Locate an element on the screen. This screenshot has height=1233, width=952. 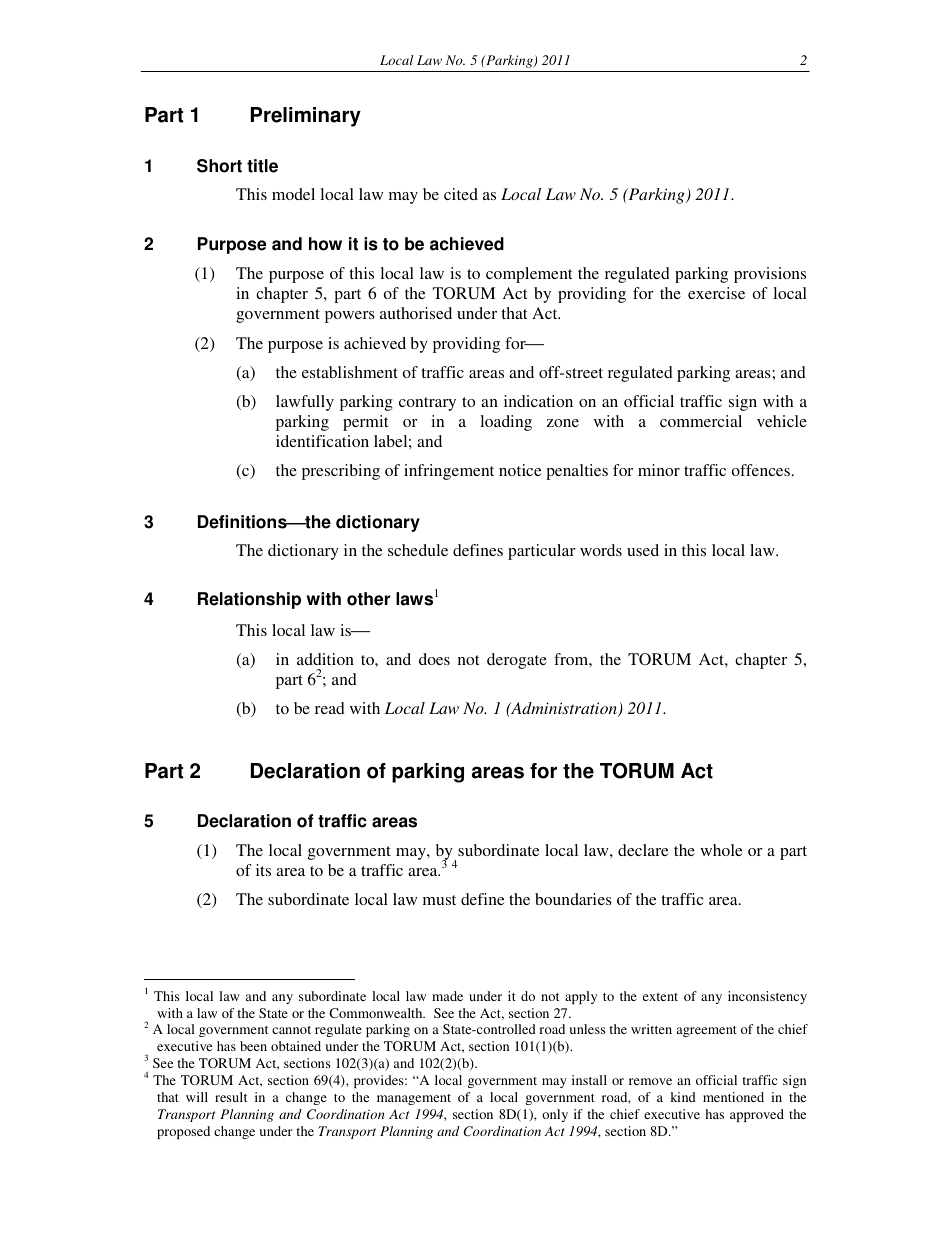
its is located at coordinates (263, 870).
